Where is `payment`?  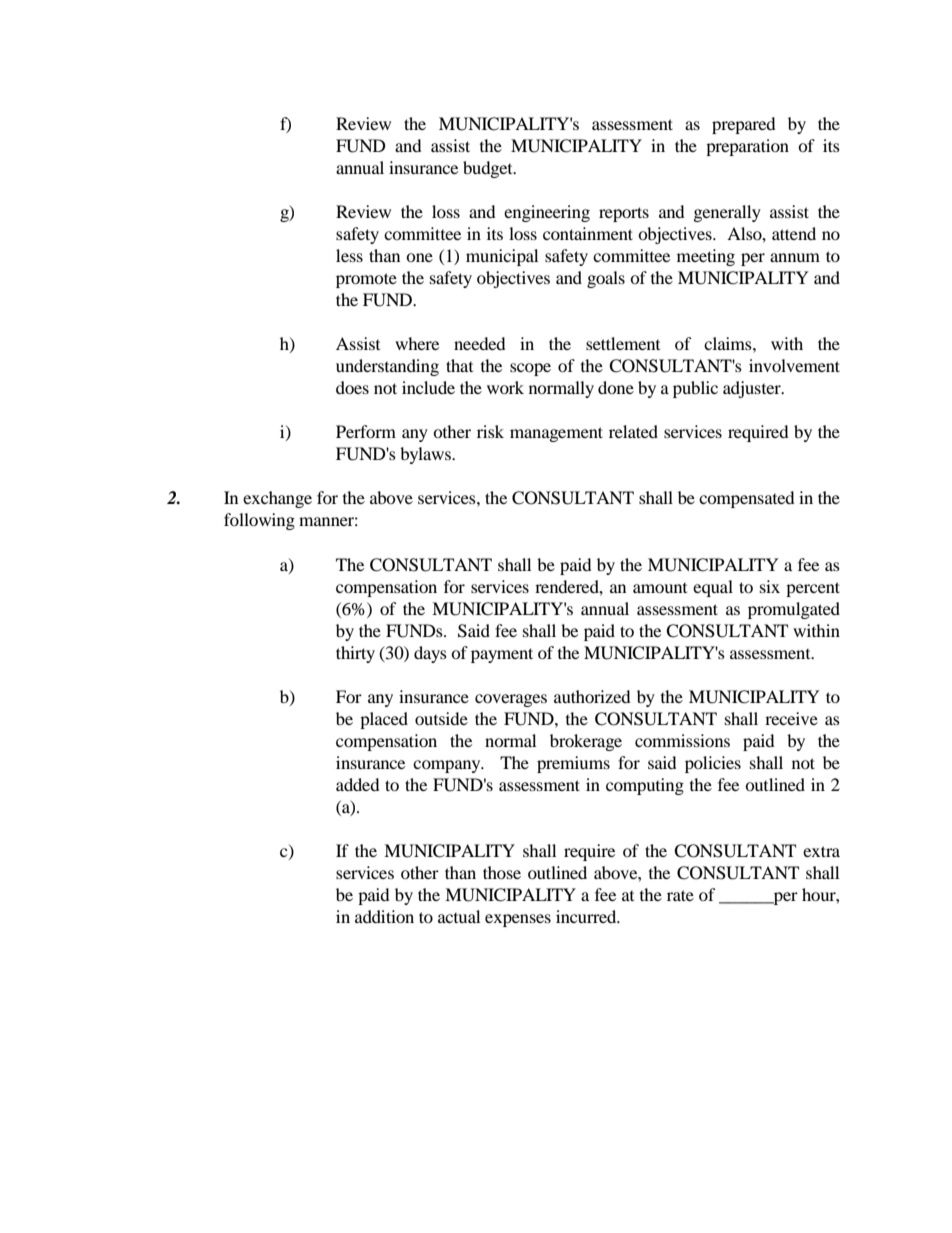 payment is located at coordinates (502, 655).
